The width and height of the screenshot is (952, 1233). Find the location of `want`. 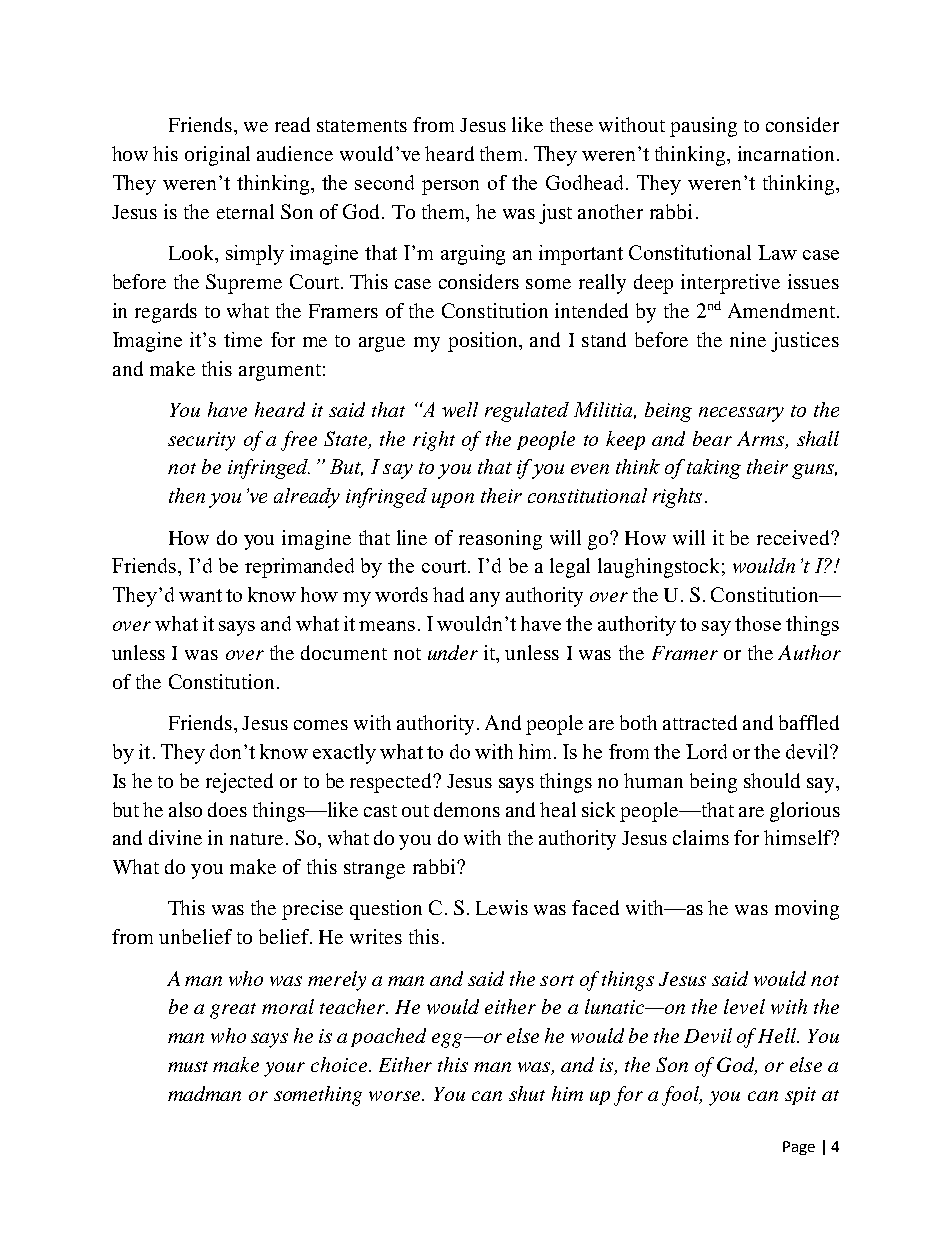

want is located at coordinates (200, 595).
